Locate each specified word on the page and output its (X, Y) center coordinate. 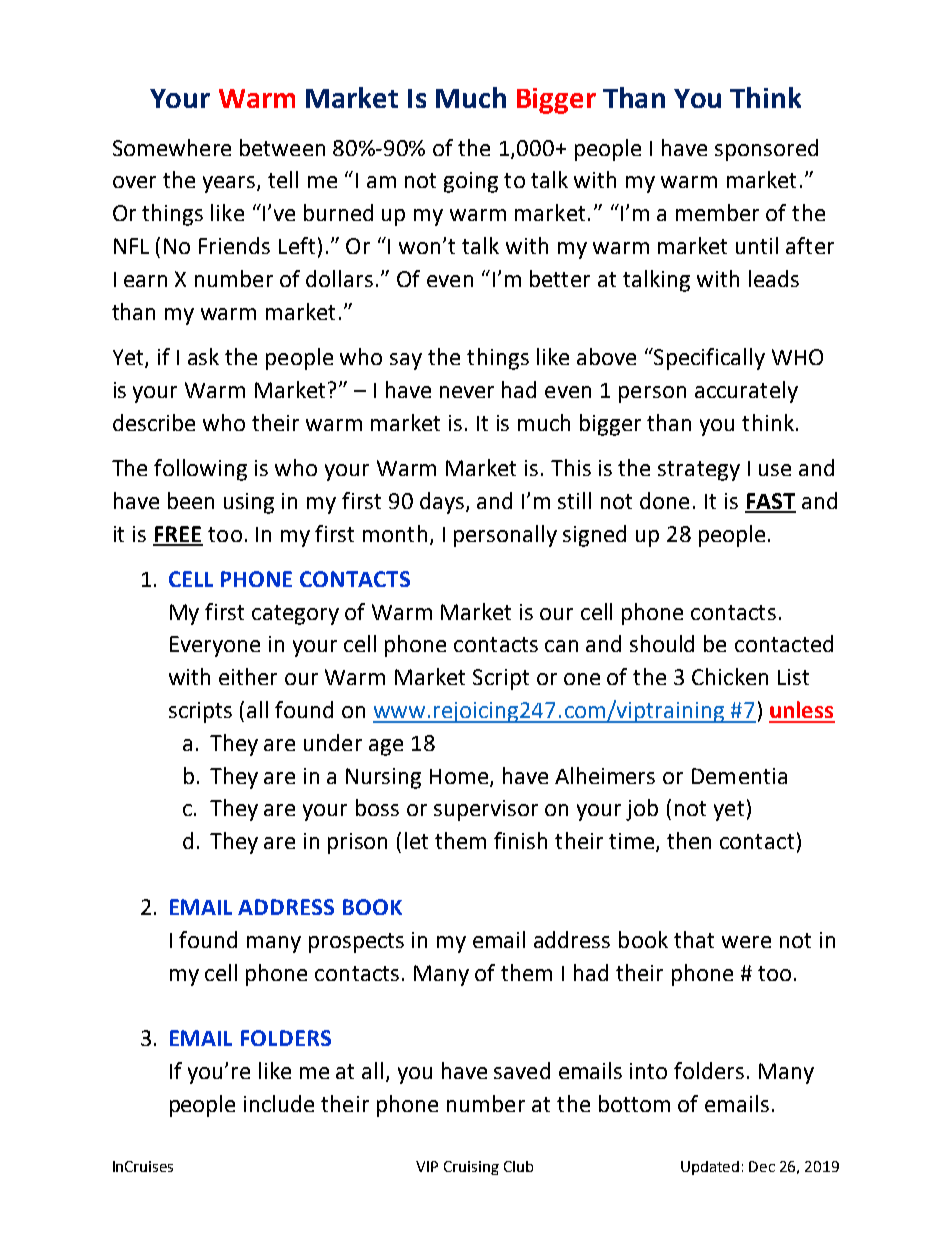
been (191, 500)
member (717, 212)
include (279, 1103)
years (230, 184)
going (471, 182)
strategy (699, 471)
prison (357, 843)
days (442, 503)
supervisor (486, 810)
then (689, 840)
